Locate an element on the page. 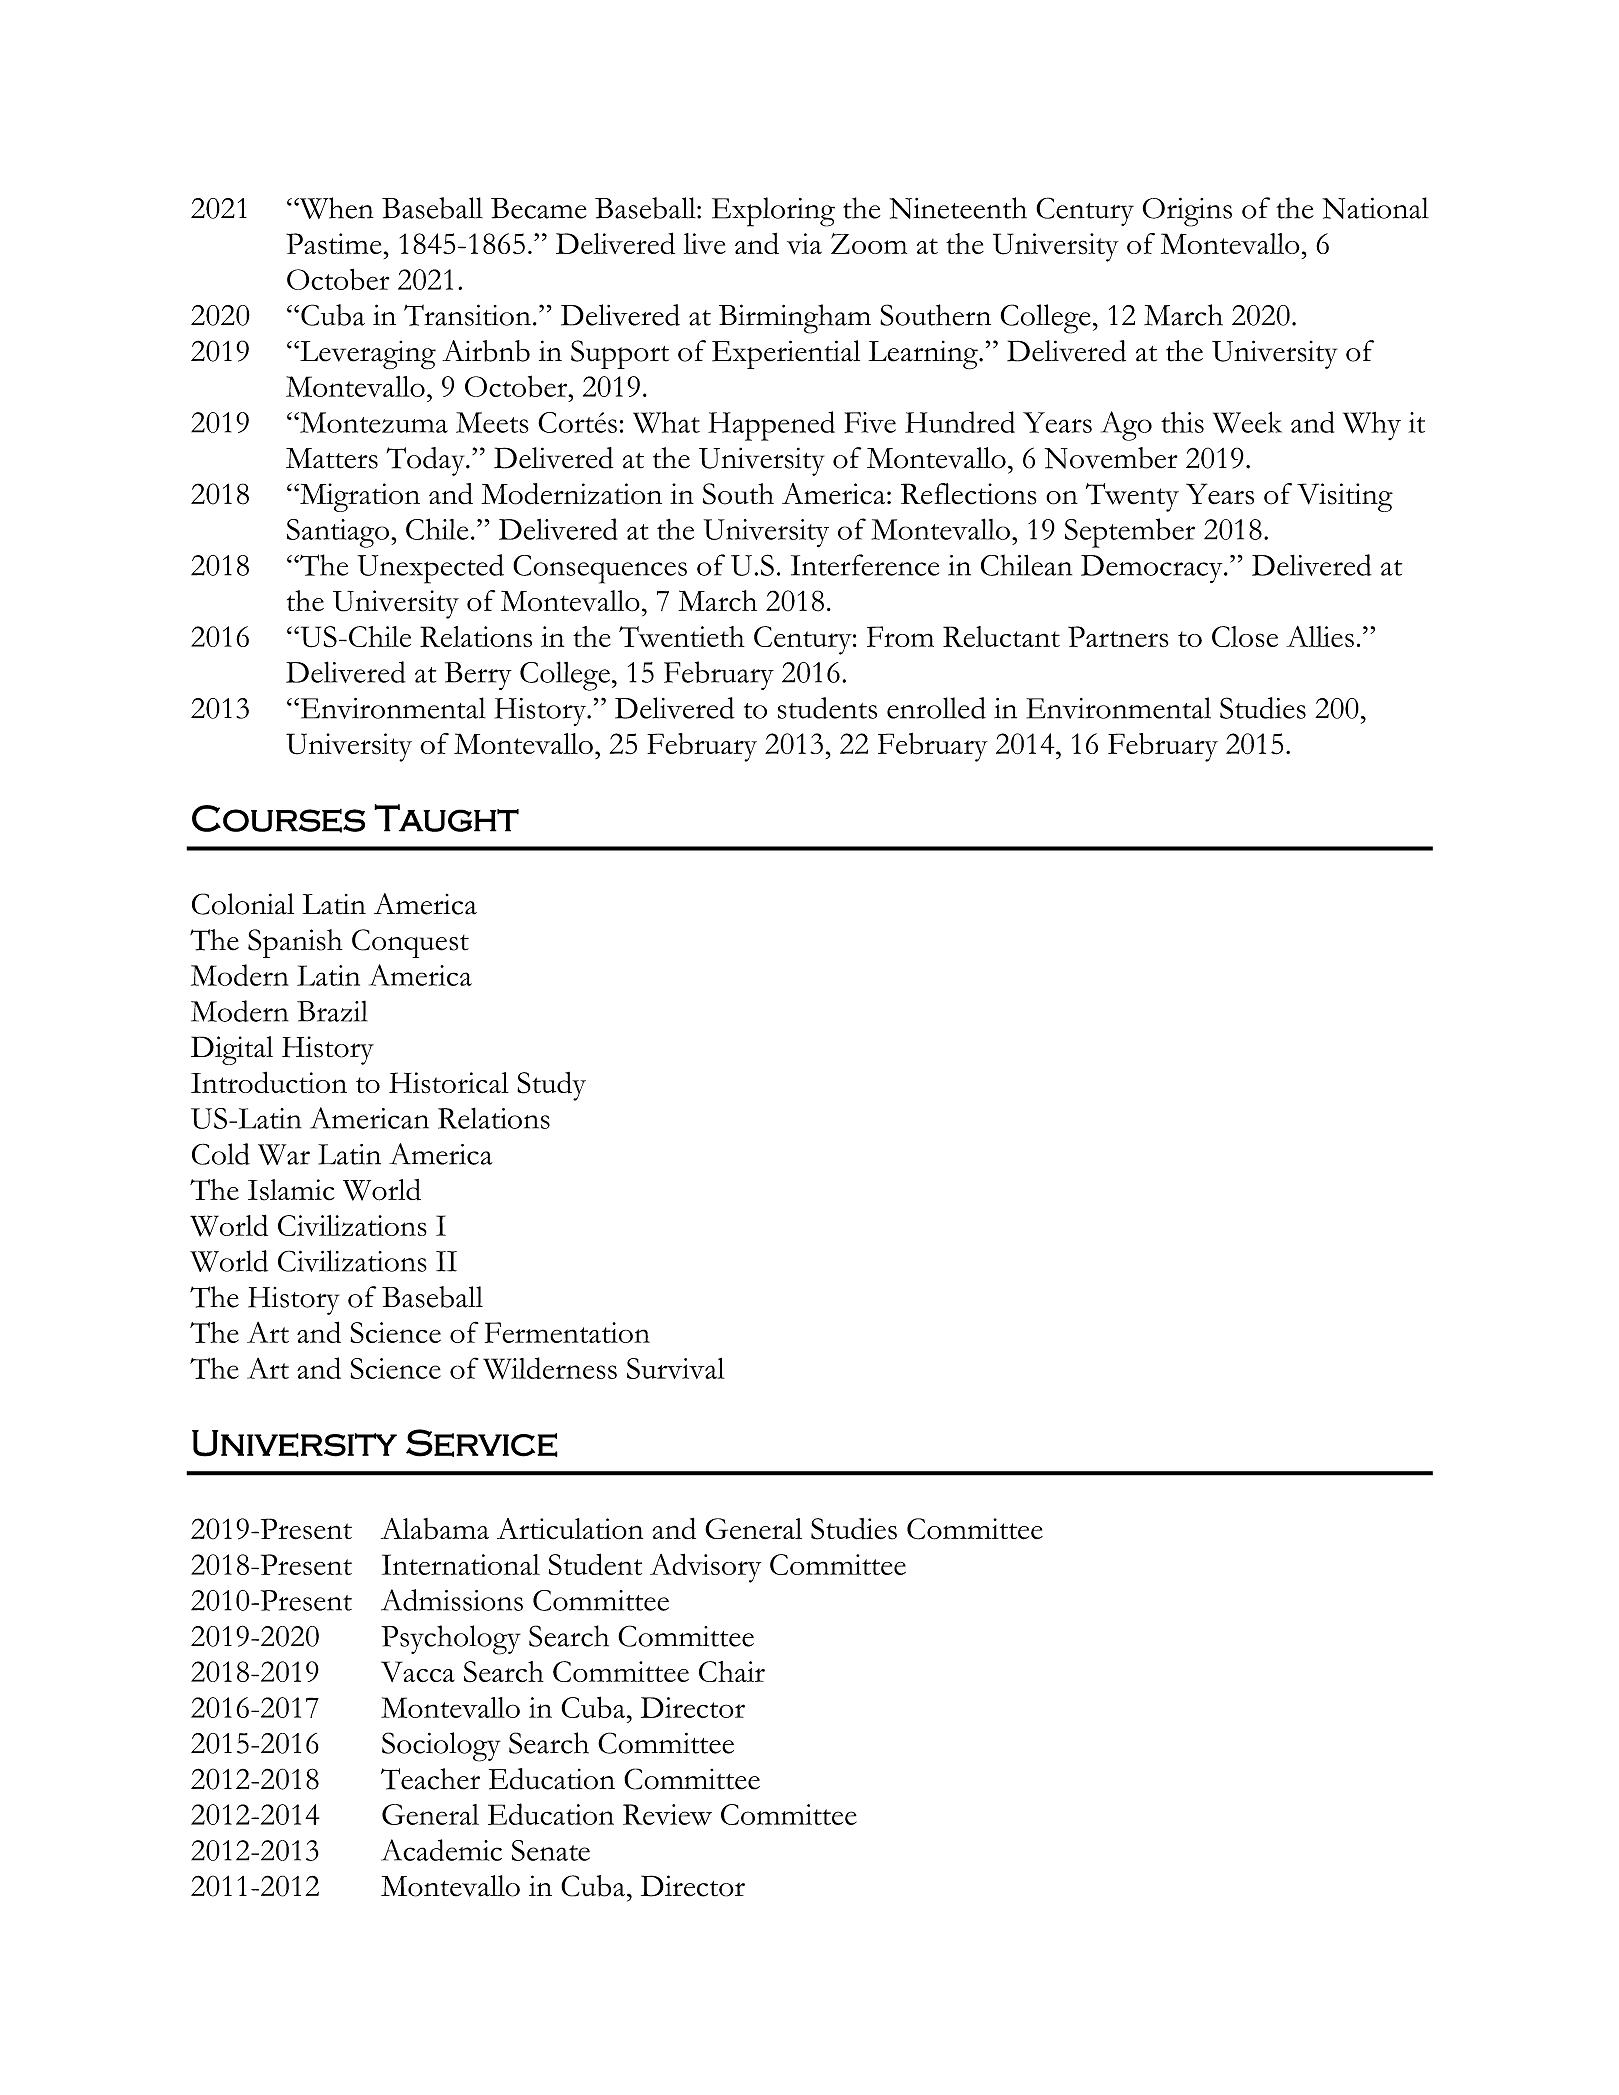 The width and height of the image is (1619, 2095). enrolled is located at coordinates (936, 708).
